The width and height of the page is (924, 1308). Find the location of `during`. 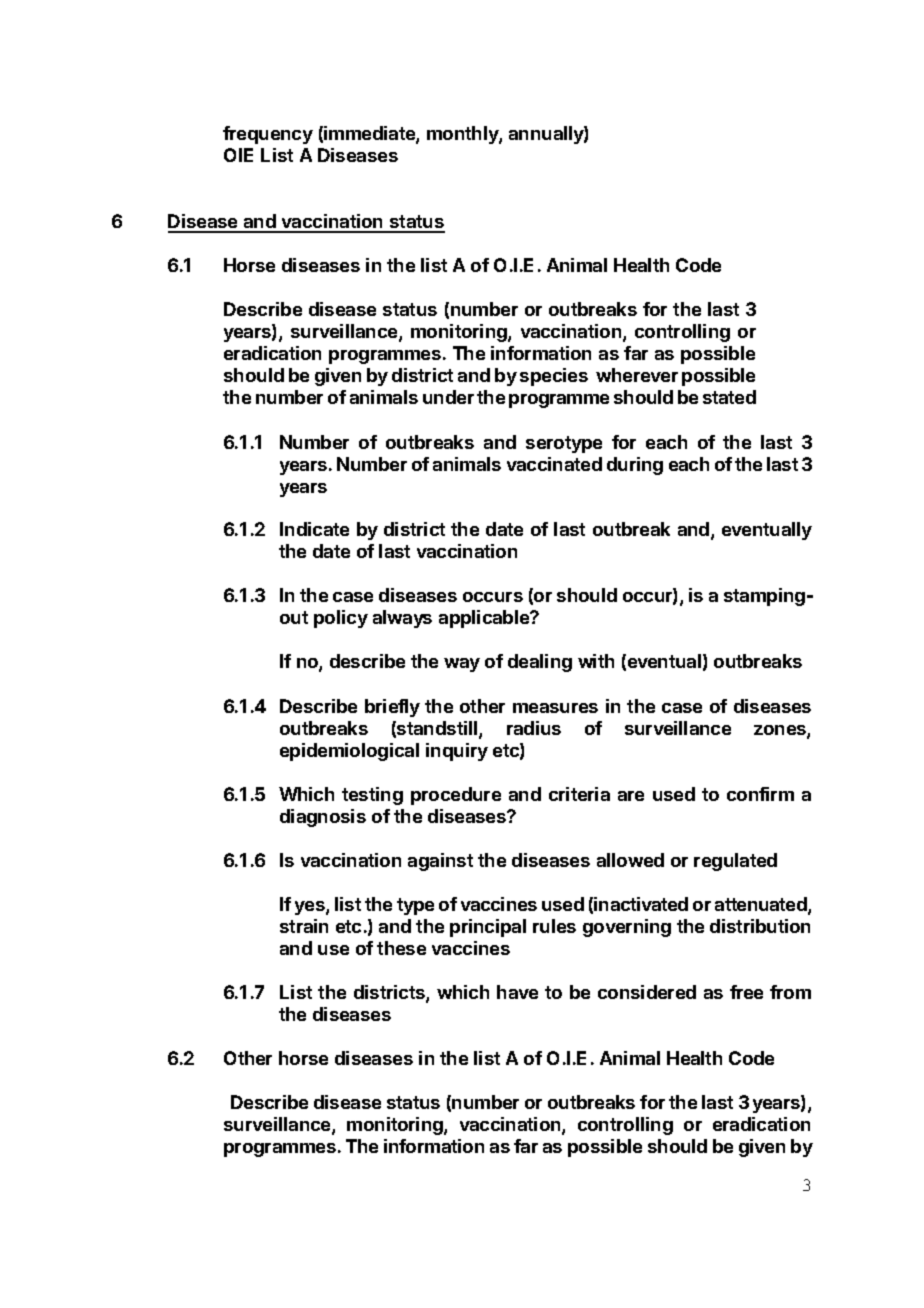

during is located at coordinates (635, 466).
